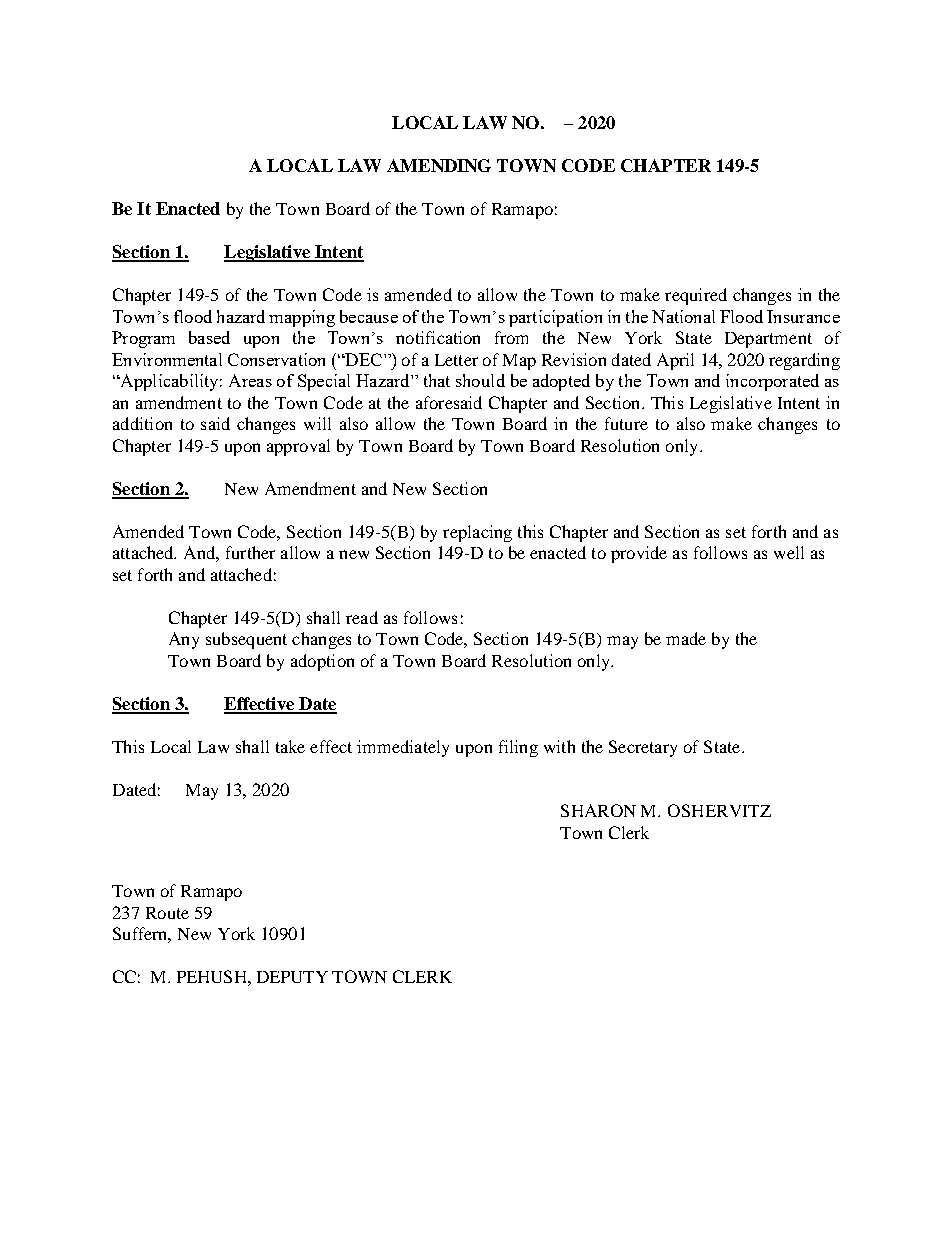 The height and width of the screenshot is (1233, 952). Describe the element at coordinates (250, 552) in the screenshot. I see `further` at that location.
